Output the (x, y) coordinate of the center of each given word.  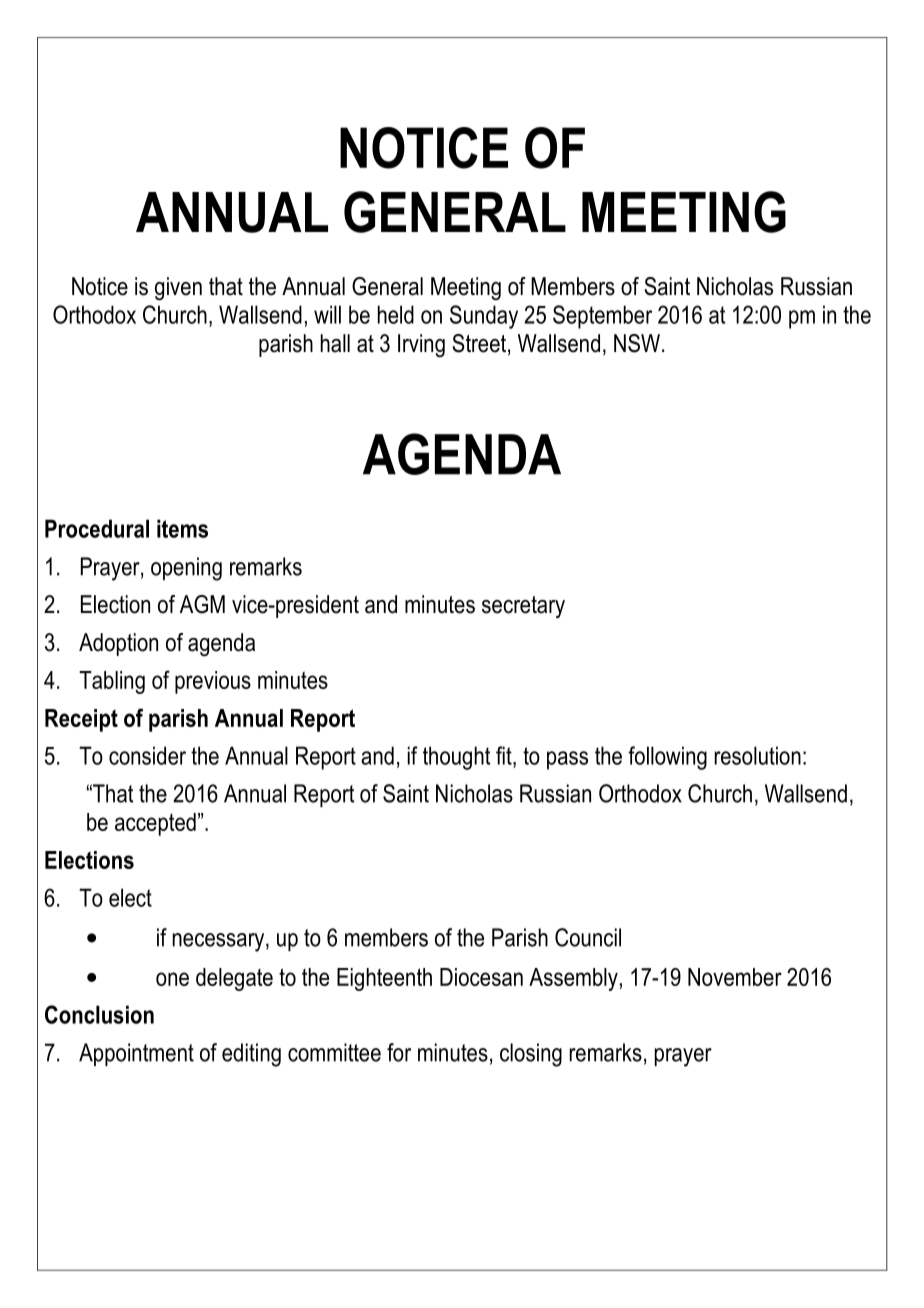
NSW (637, 343)
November (735, 977)
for (399, 1052)
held (396, 314)
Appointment (136, 1054)
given (178, 289)
